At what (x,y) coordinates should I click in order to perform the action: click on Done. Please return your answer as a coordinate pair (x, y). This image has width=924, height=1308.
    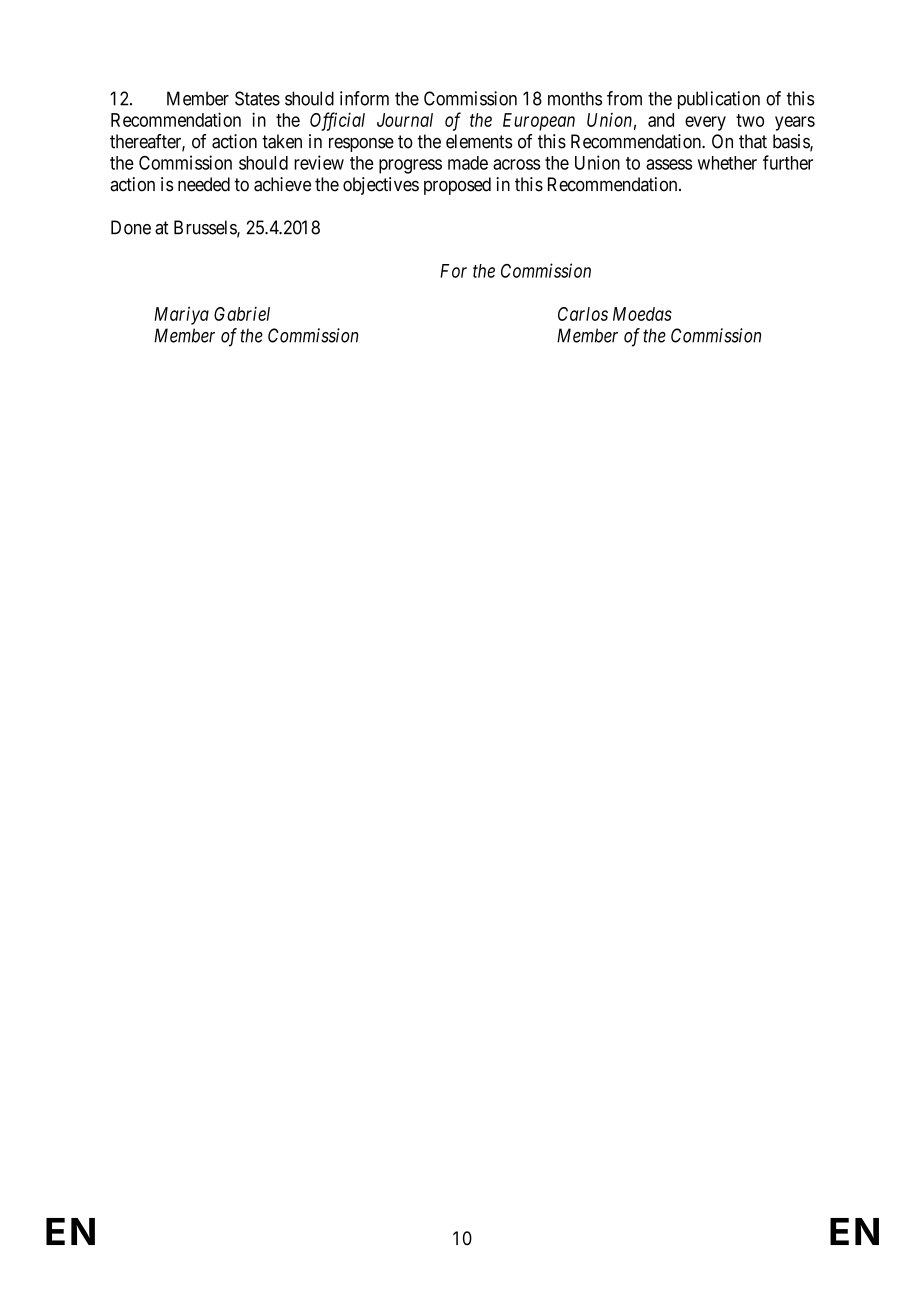
    Looking at the image, I should click on (131, 227).
